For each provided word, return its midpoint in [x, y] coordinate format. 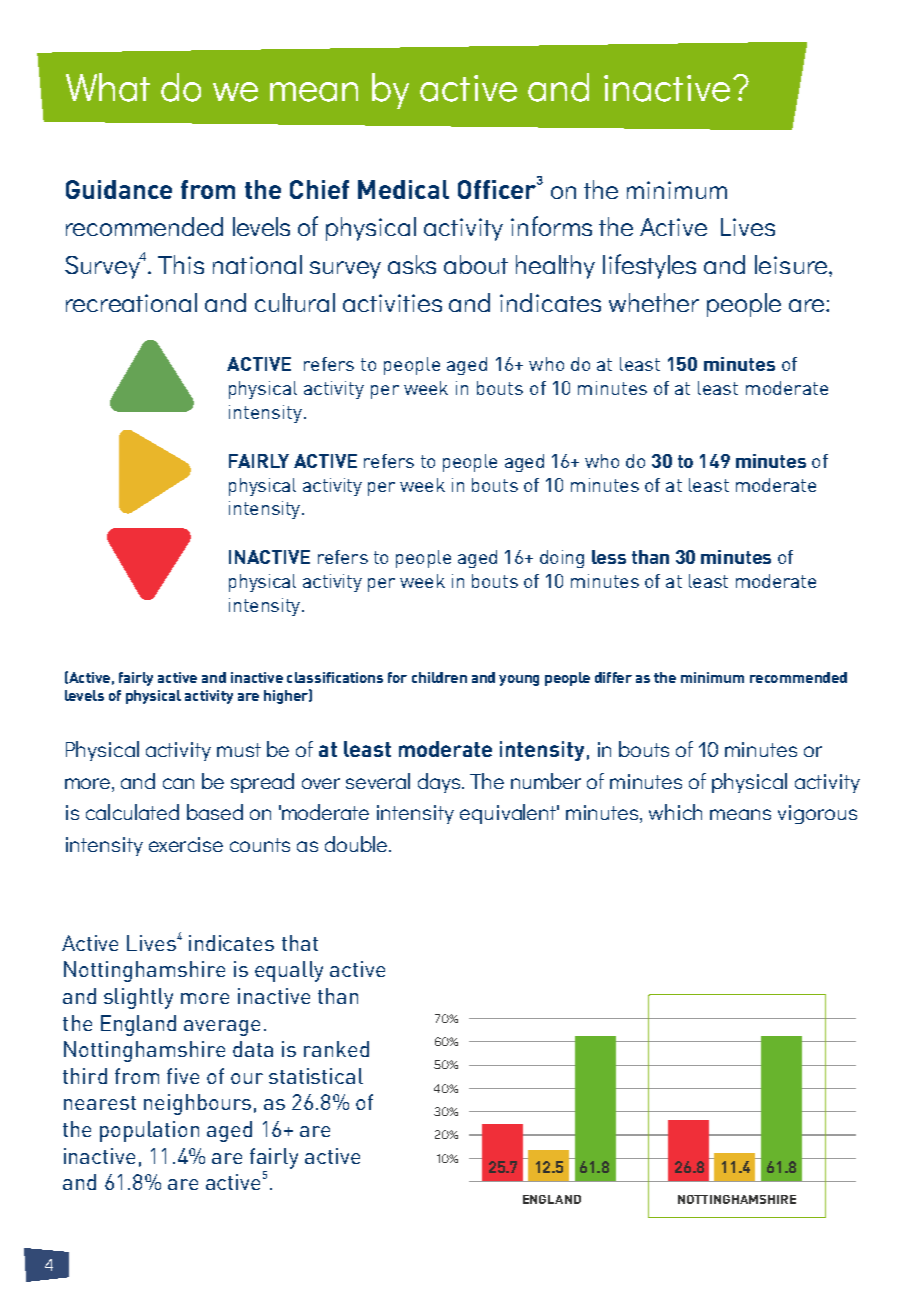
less [609, 557]
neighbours [197, 1104]
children [439, 677]
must [239, 750]
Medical [403, 189]
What [108, 87]
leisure [792, 264]
